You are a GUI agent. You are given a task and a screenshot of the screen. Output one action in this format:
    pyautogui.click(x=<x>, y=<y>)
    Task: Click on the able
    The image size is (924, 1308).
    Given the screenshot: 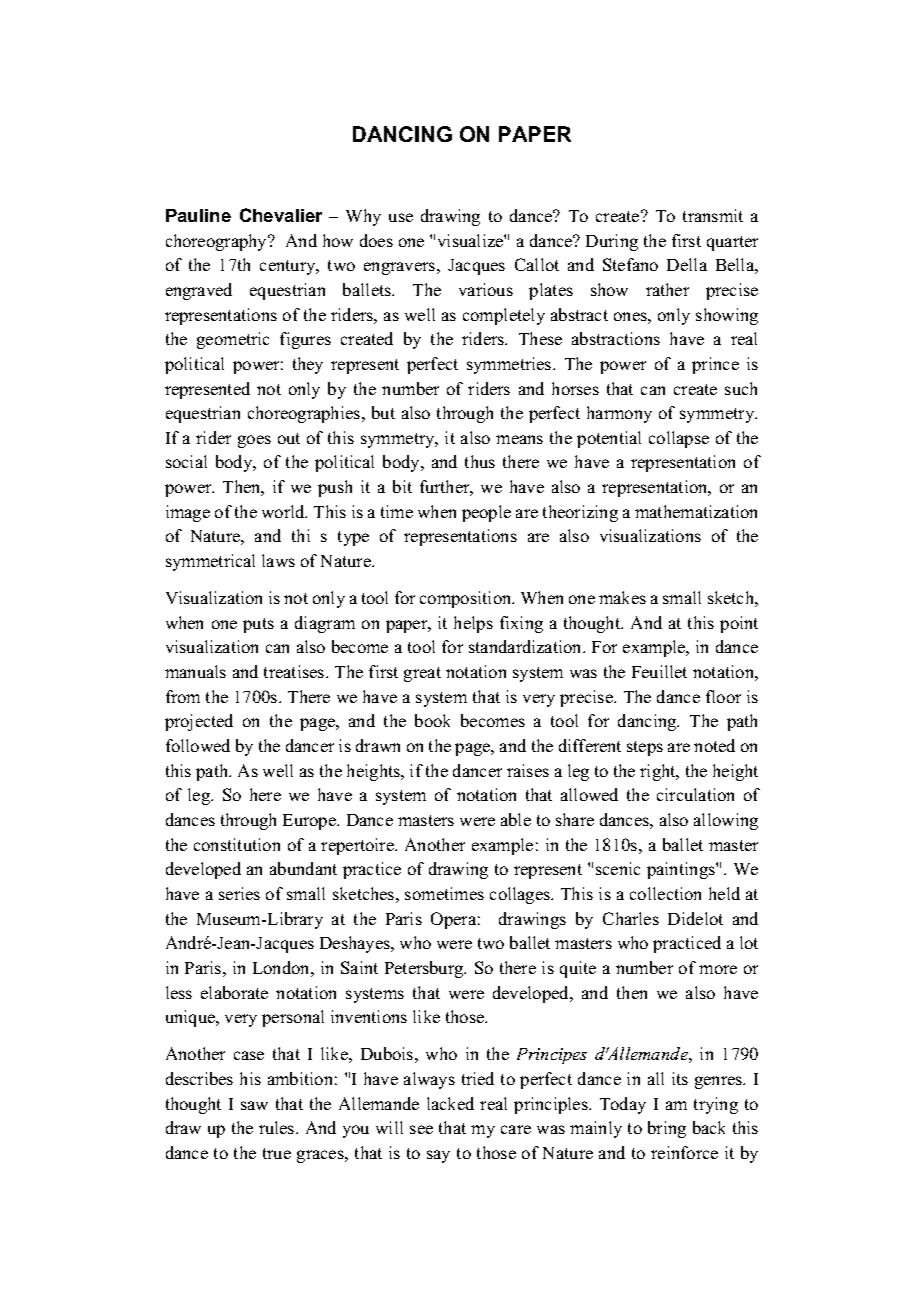 What is the action you would take?
    pyautogui.click(x=516, y=819)
